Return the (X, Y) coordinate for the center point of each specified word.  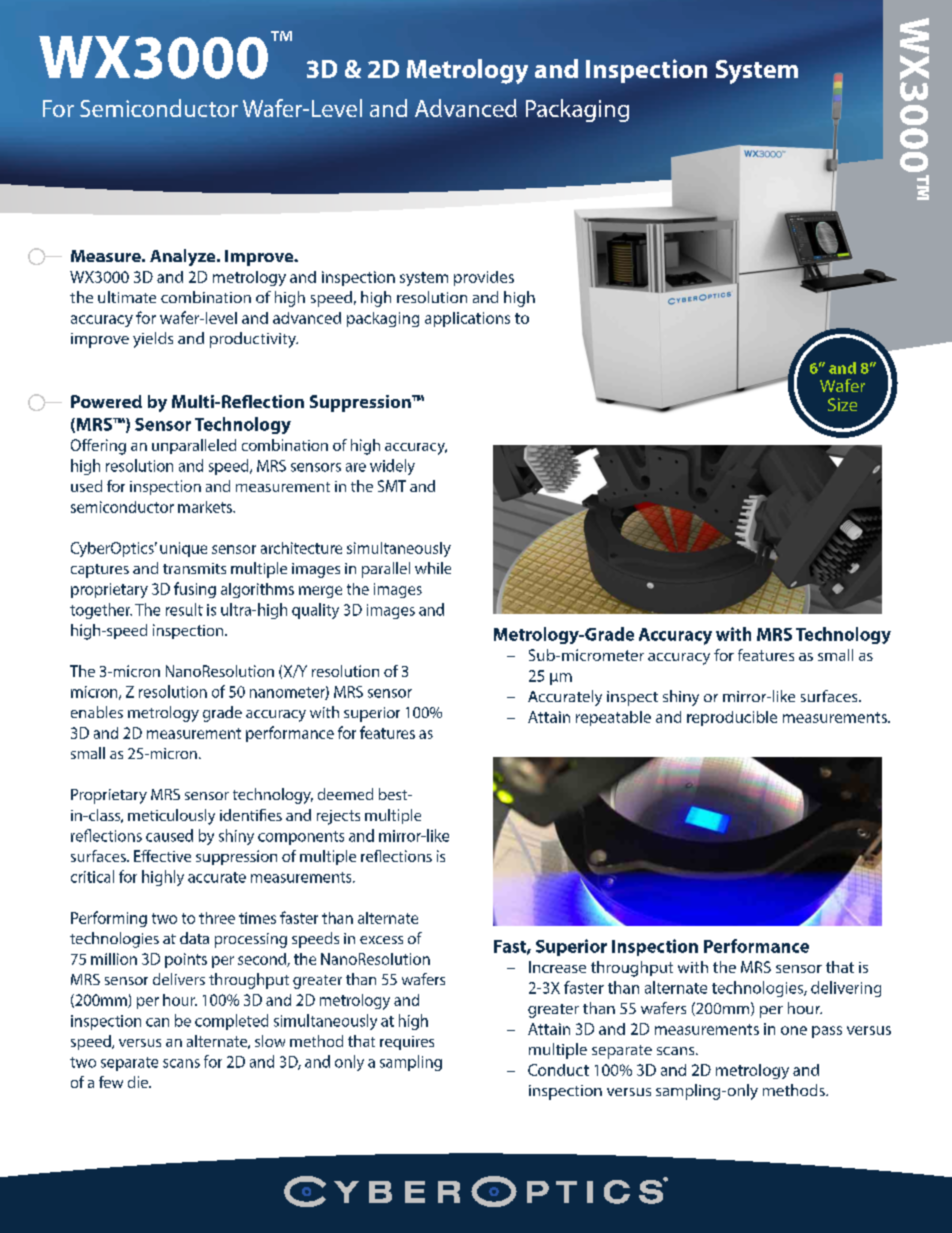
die (139, 1082)
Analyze (184, 257)
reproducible (732, 718)
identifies (251, 815)
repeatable (613, 718)
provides (484, 278)
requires (407, 1043)
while (433, 568)
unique (183, 549)
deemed (345, 794)
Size (842, 404)
